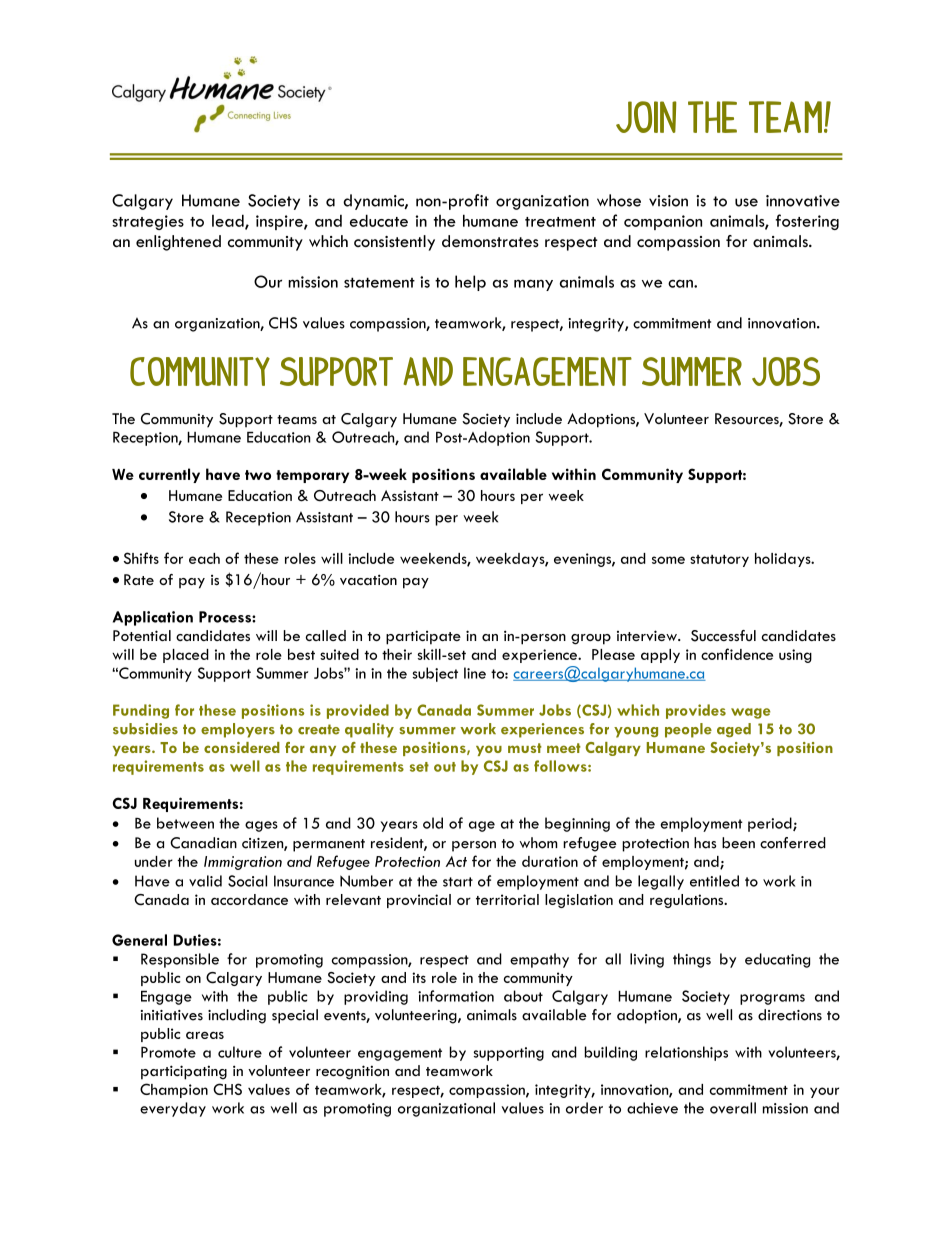 The height and width of the screenshot is (1233, 952). What do you see at coordinates (229, 221) in the screenshot?
I see `lead` at bounding box center [229, 221].
